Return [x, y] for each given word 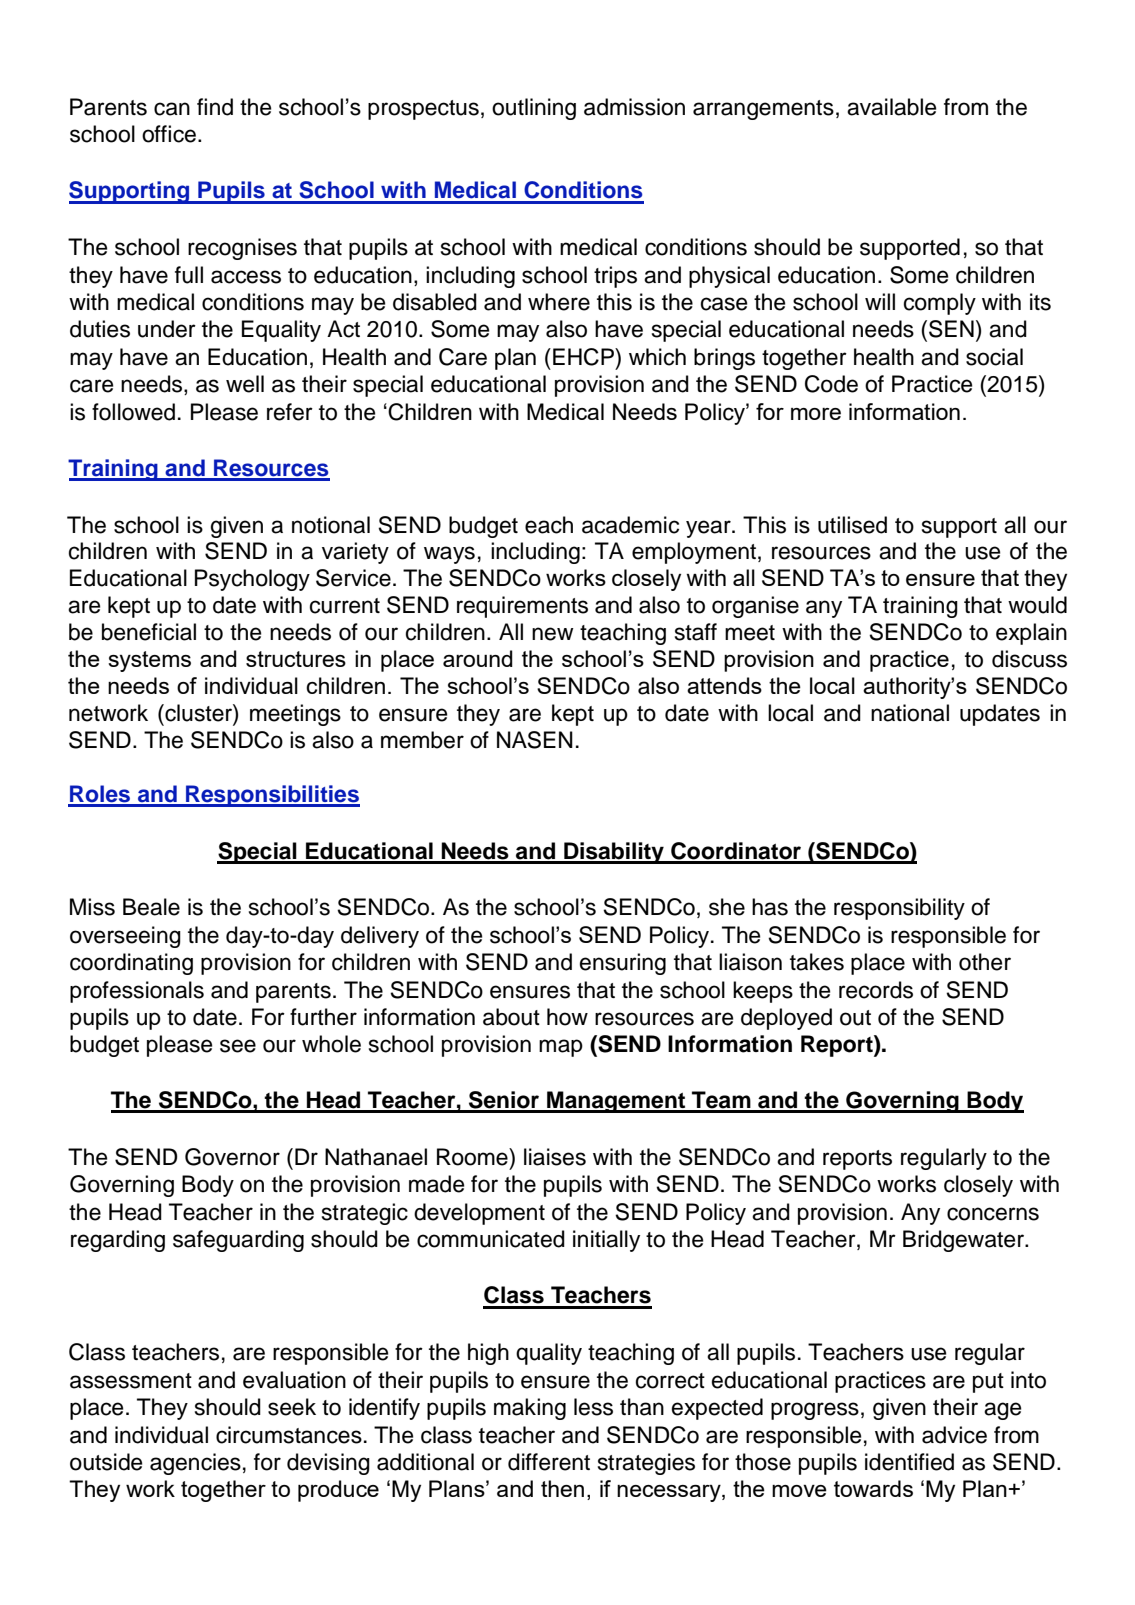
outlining [534, 109]
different [549, 1462]
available [891, 107]
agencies [195, 1464]
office [169, 134]
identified [909, 1462]
